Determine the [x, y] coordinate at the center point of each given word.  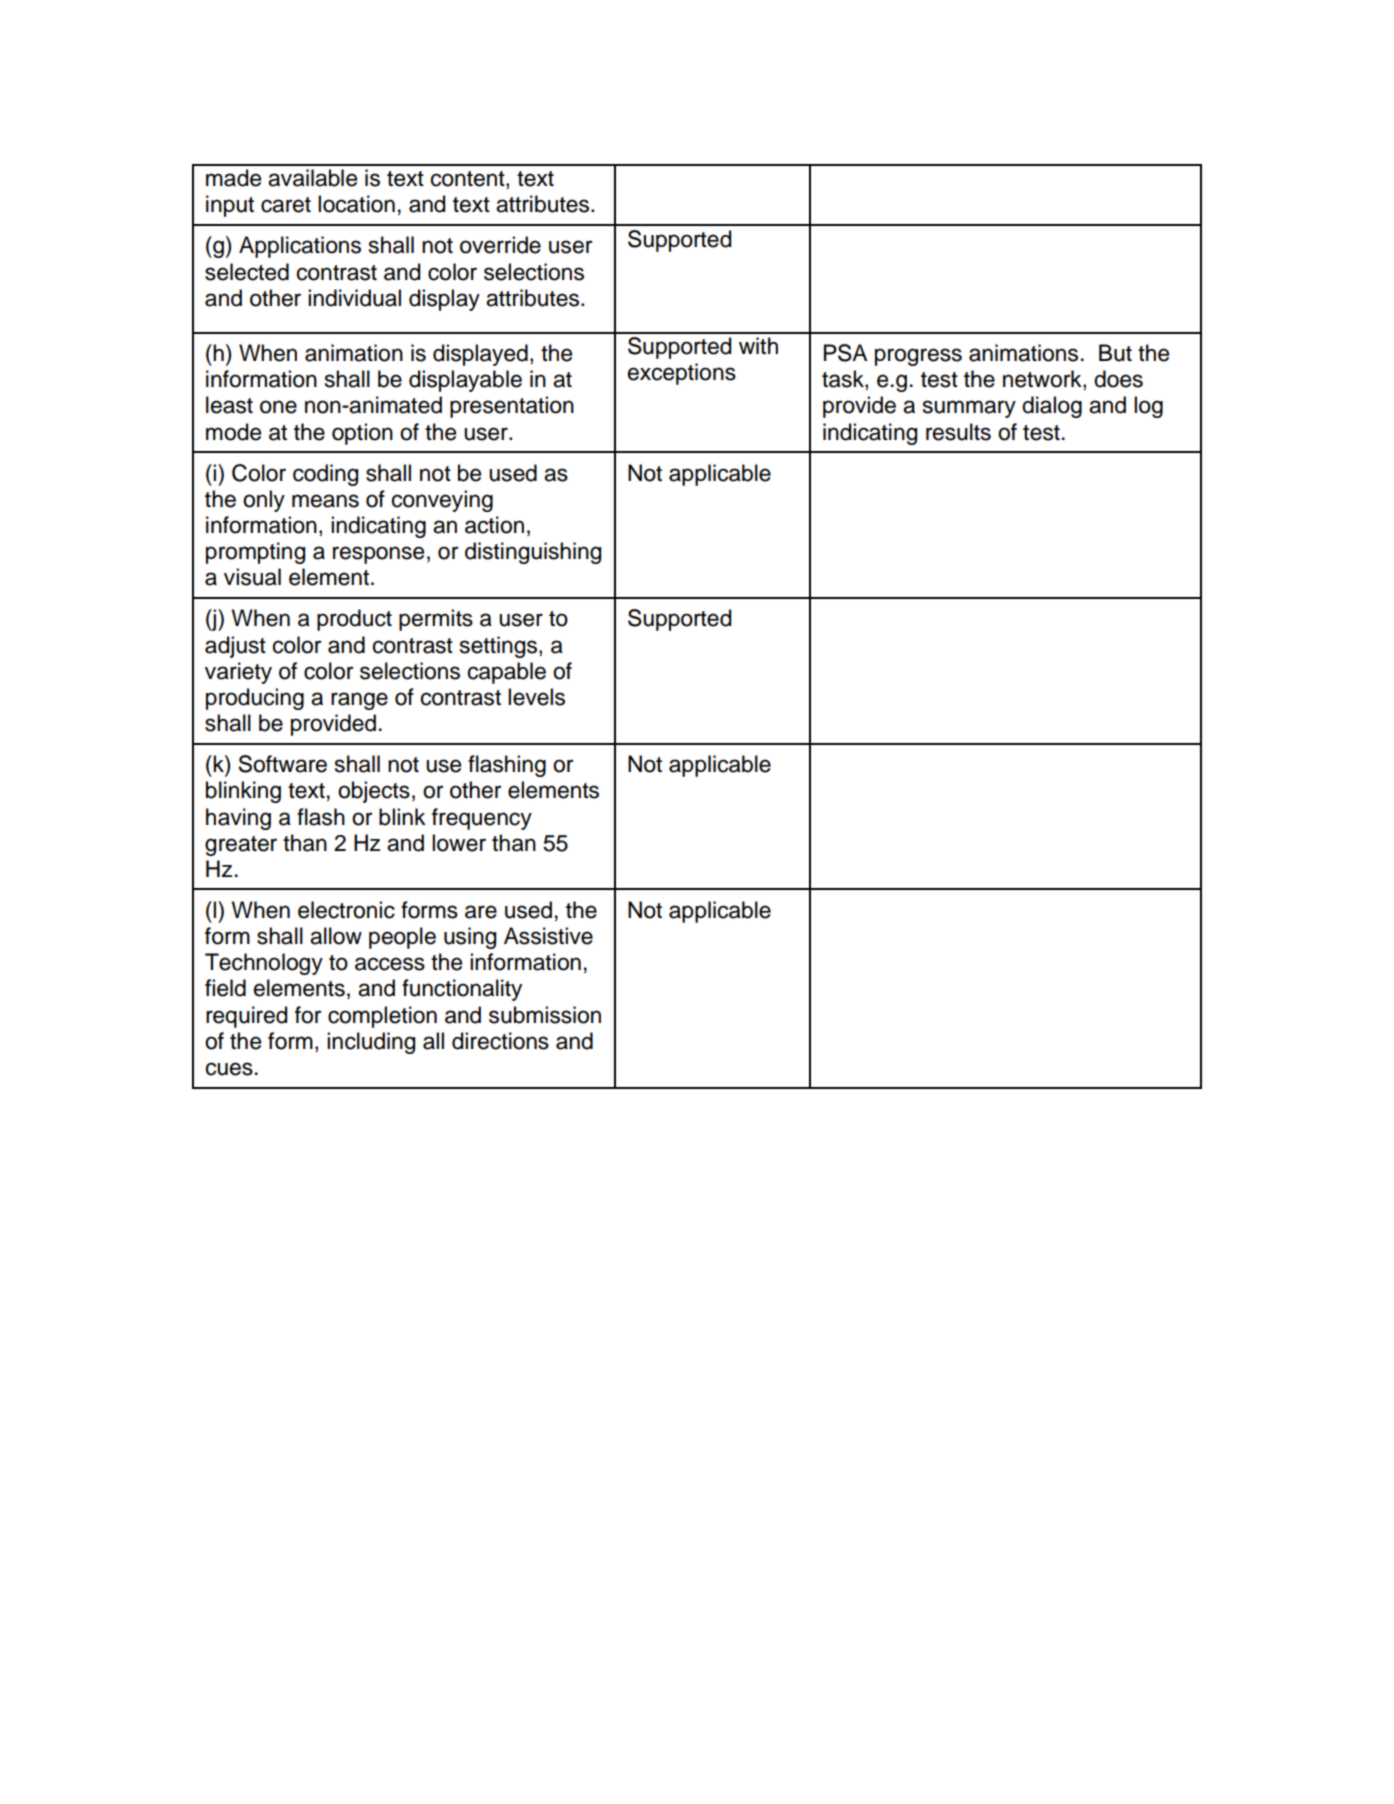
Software [282, 764]
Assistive [548, 936]
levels [536, 697]
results [958, 432]
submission [545, 1015]
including [371, 1043]
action [494, 525]
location [356, 204]
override [500, 245]
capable [507, 673]
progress [918, 357]
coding [325, 475]
